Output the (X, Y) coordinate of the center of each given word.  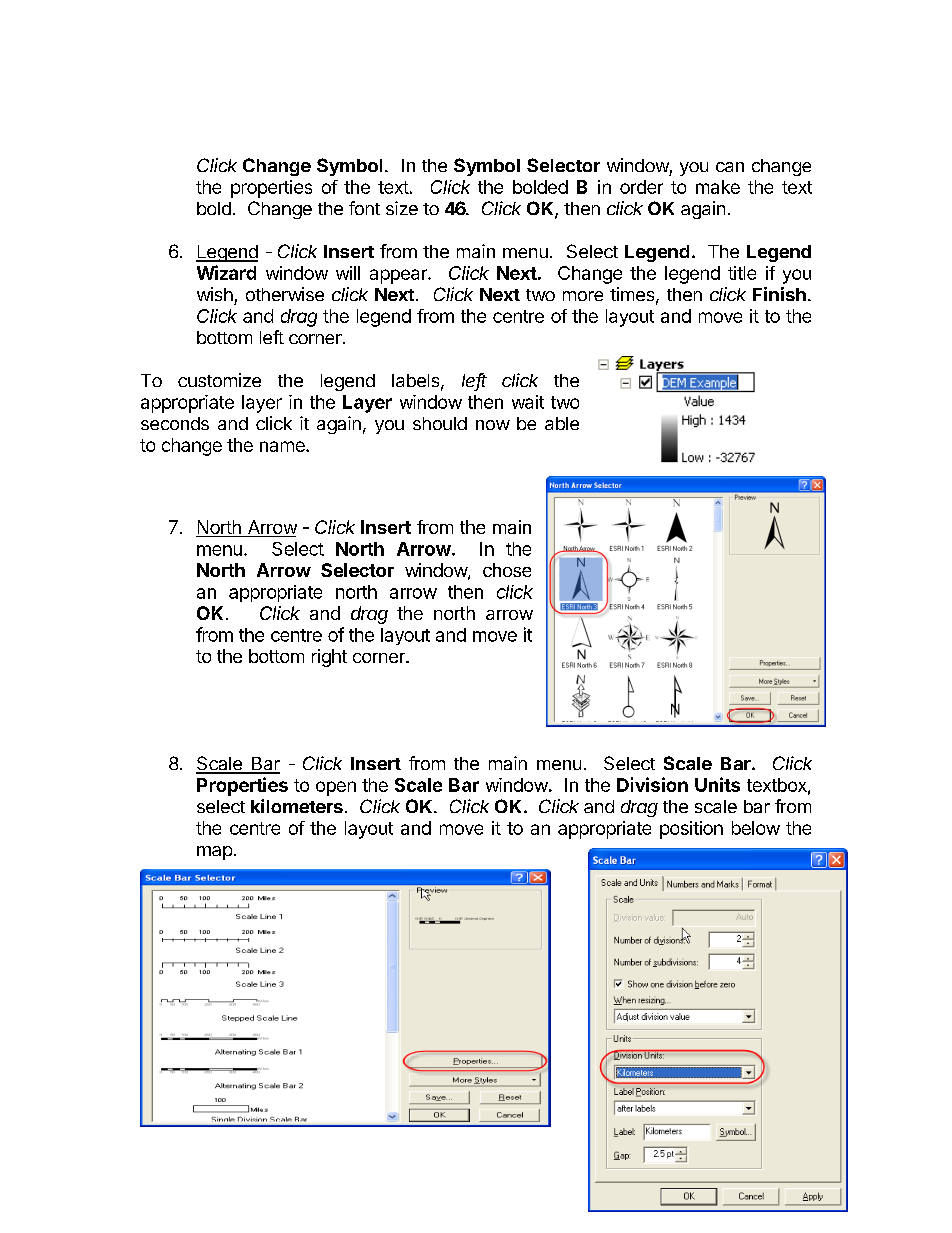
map (214, 853)
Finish (779, 294)
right (329, 658)
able (562, 423)
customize (219, 380)
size (402, 208)
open (336, 788)
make (718, 187)
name (283, 446)
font (364, 208)
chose (507, 570)
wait (528, 402)
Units (717, 784)
